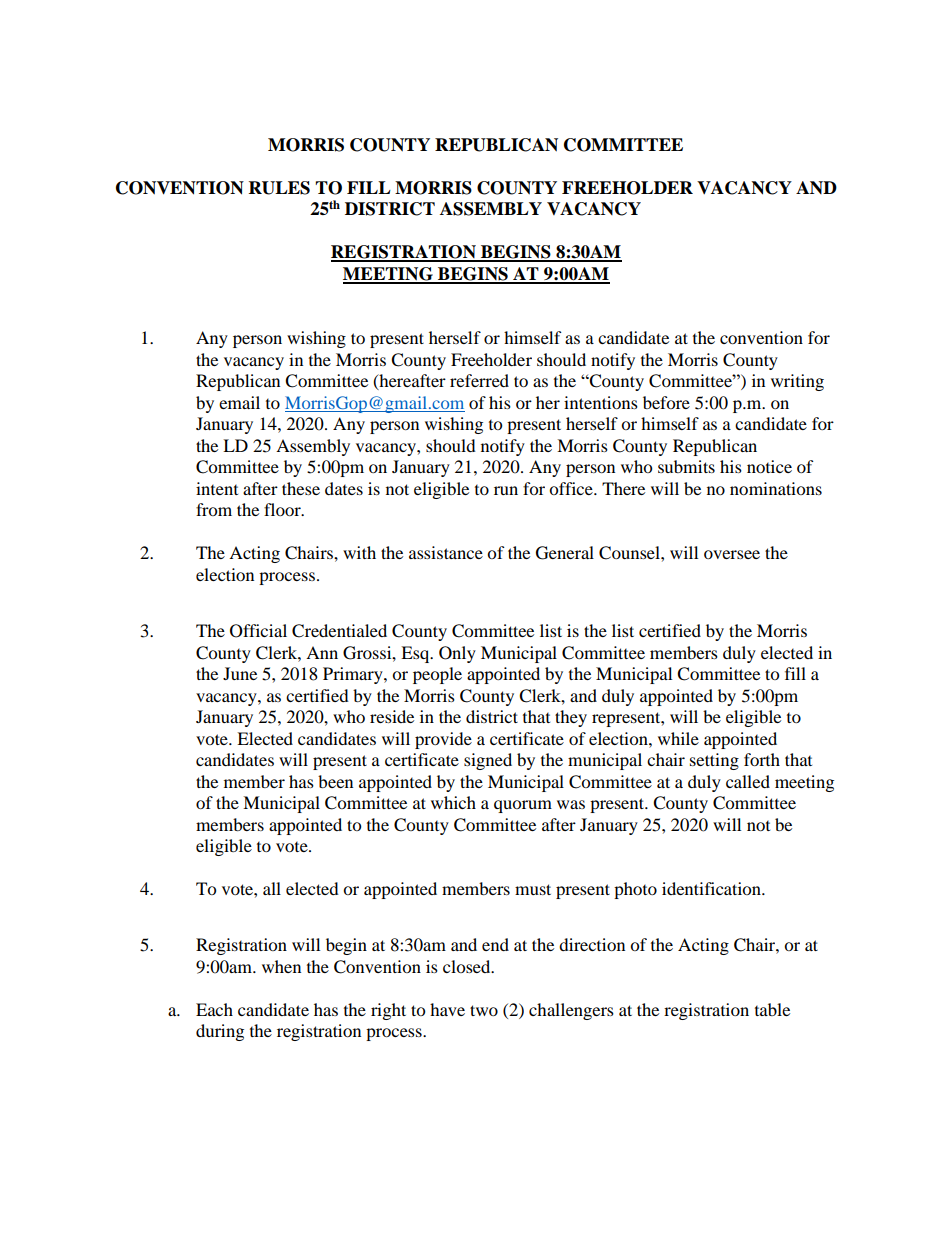 The height and width of the document is (1233, 952). What do you see at coordinates (281, 966) in the document?
I see `when` at bounding box center [281, 966].
